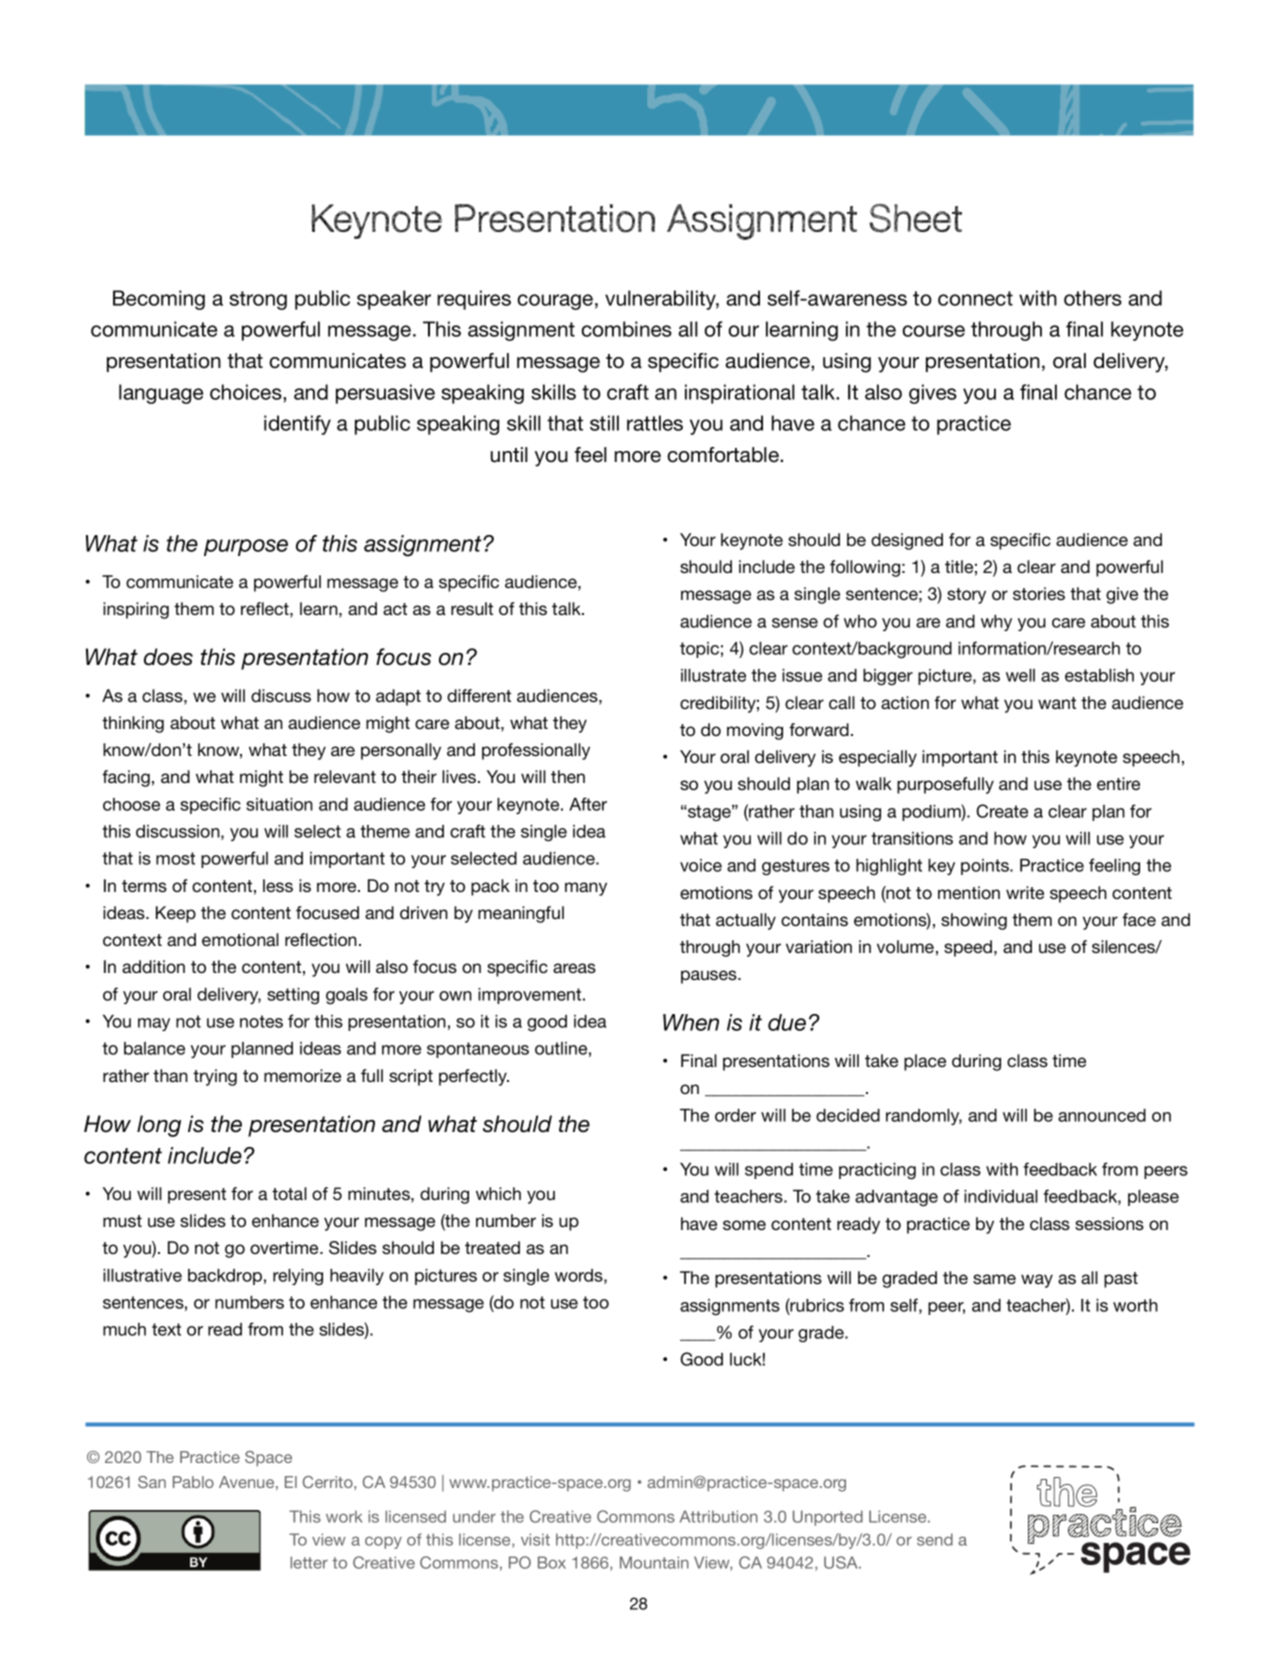 Image resolution: width=1278 pixels, height=1654 pixels. I want to click on send, so click(935, 1539).
